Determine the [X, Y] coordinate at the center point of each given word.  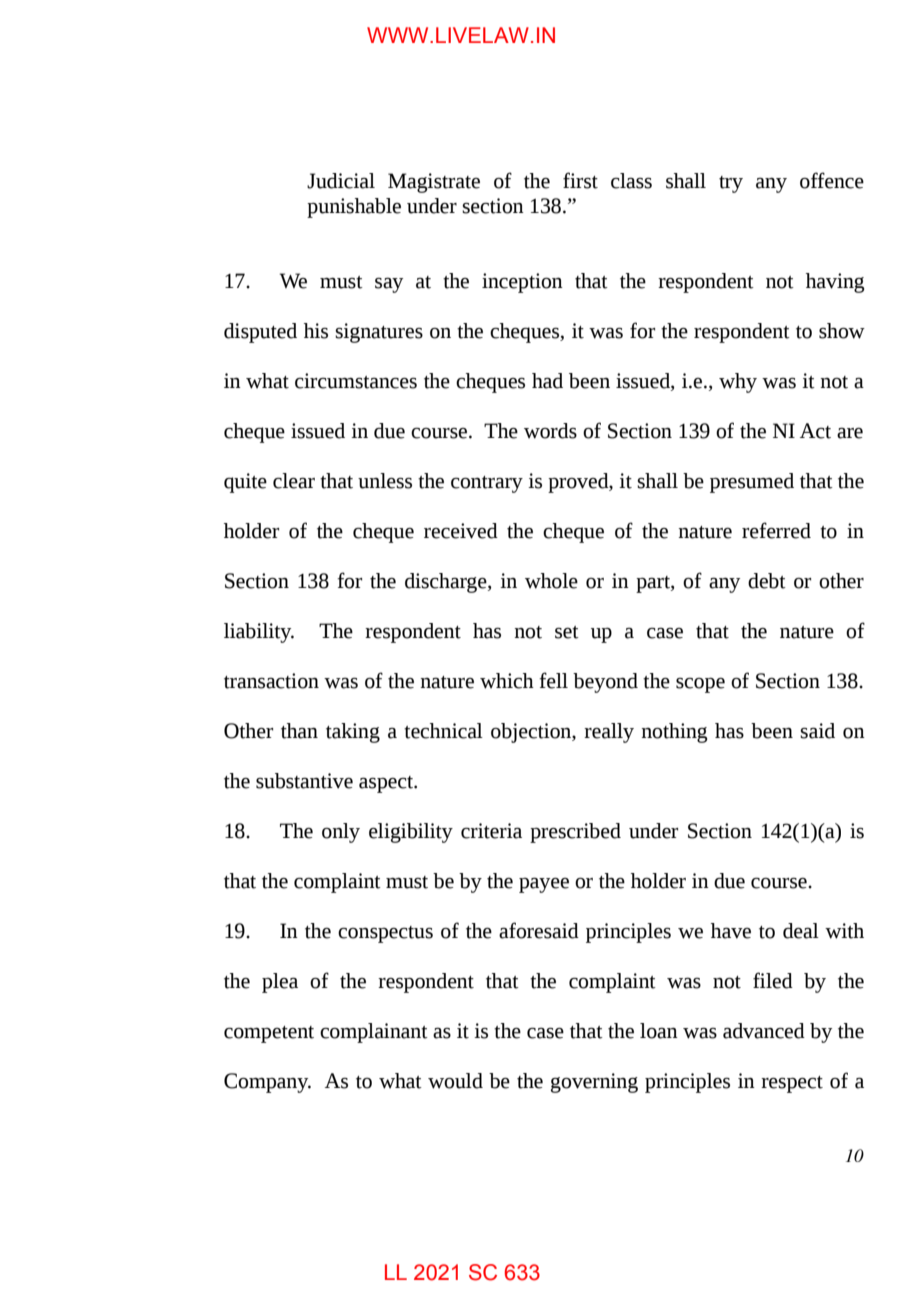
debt [767, 581]
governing [594, 1083]
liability [259, 633]
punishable [354, 208]
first [580, 180]
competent [269, 1034]
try [731, 184]
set [567, 632]
